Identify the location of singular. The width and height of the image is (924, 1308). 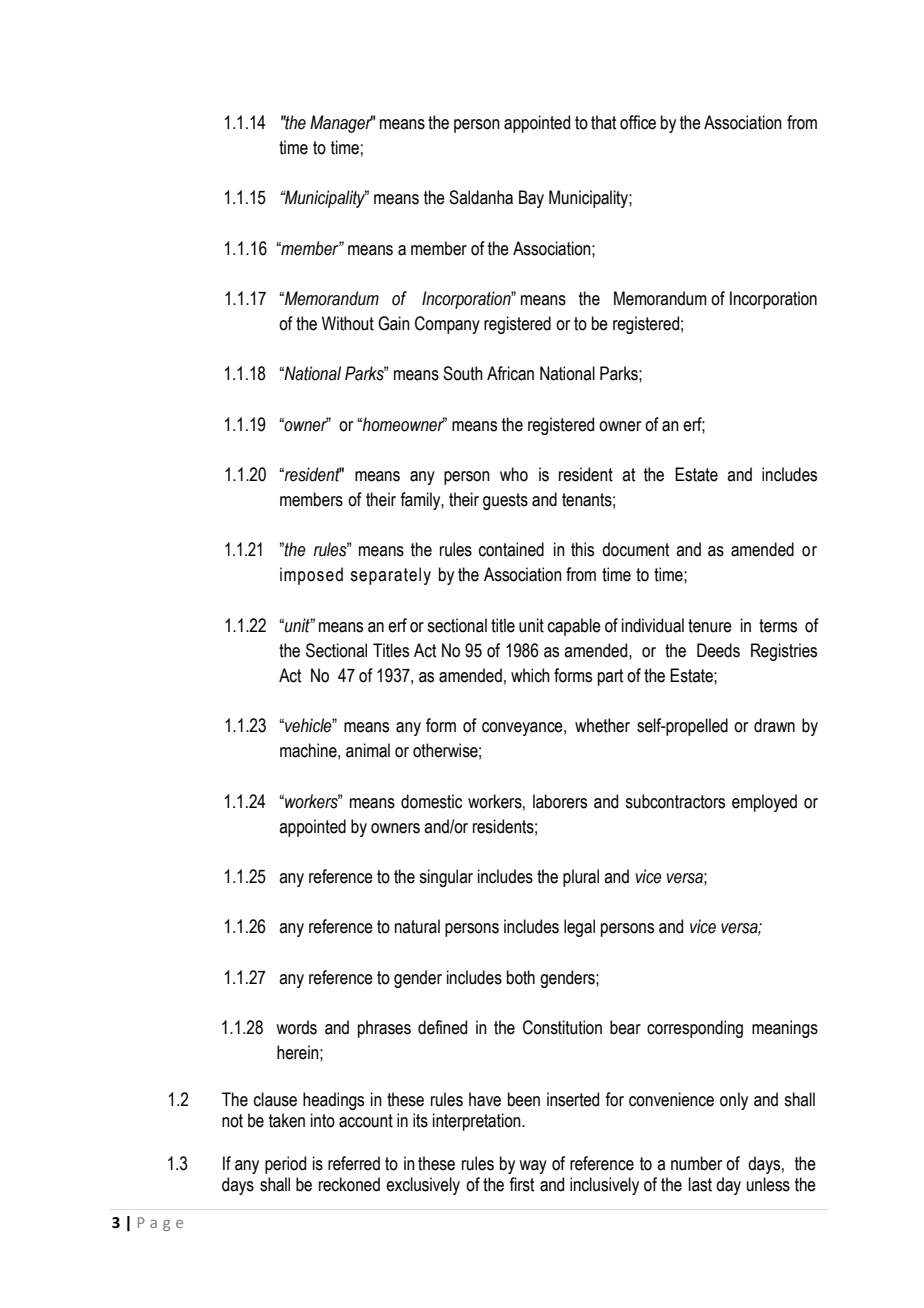
(446, 878).
